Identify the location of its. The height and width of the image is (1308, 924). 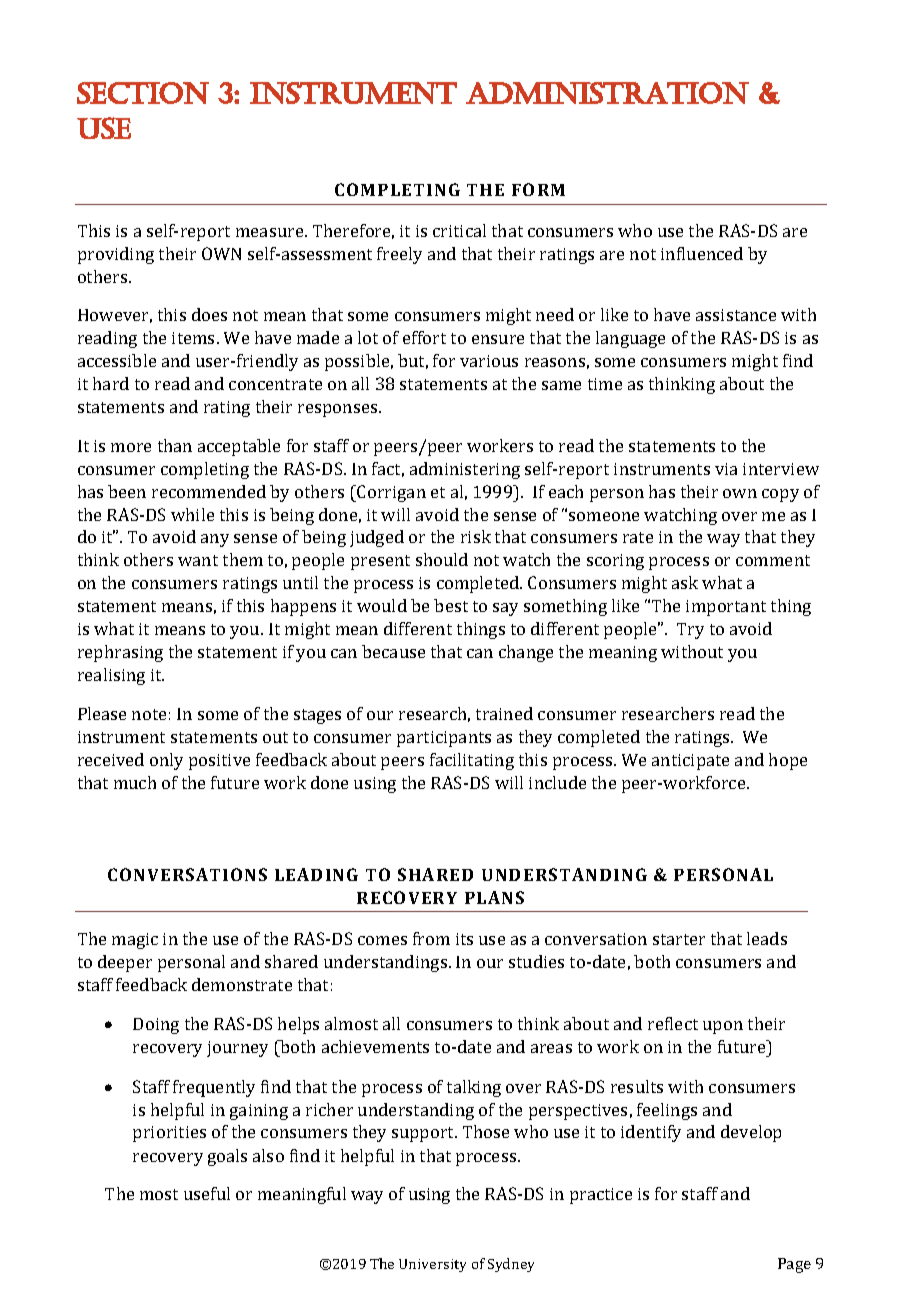
(464, 939).
